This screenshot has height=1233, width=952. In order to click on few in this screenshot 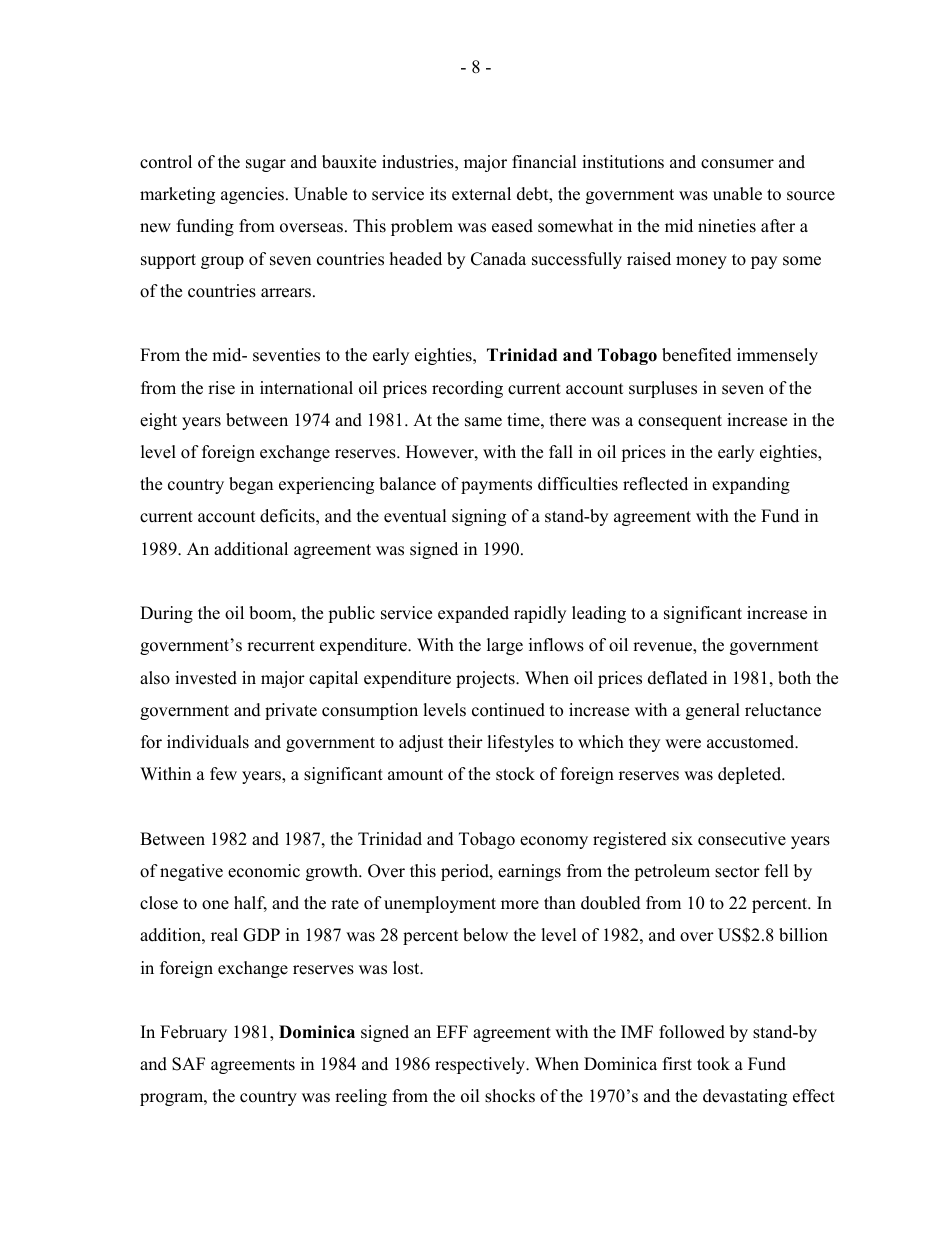, I will do `click(223, 774)`.
